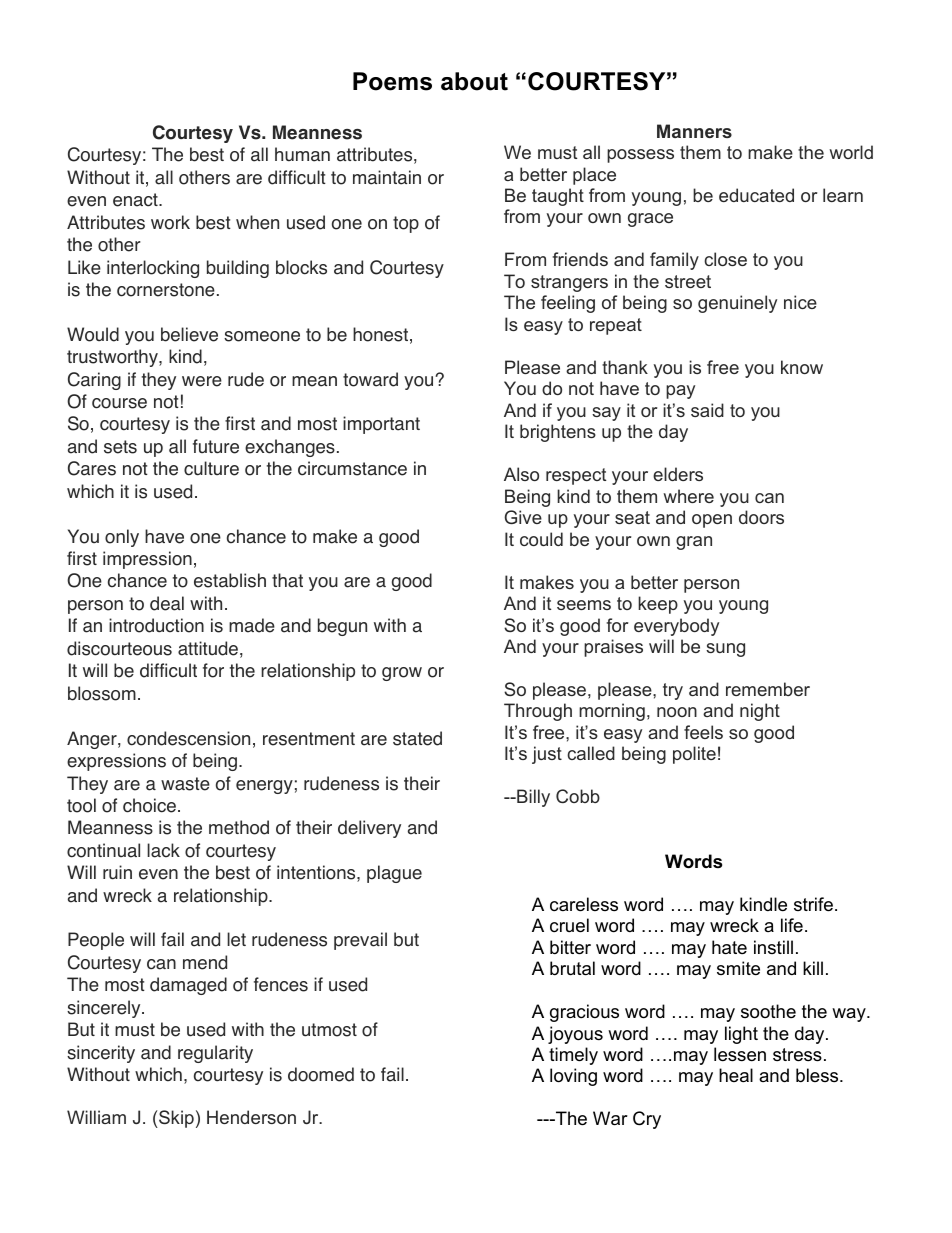 The image size is (952, 1233). Describe the element at coordinates (474, 81) in the screenshot. I see `about` at that location.
